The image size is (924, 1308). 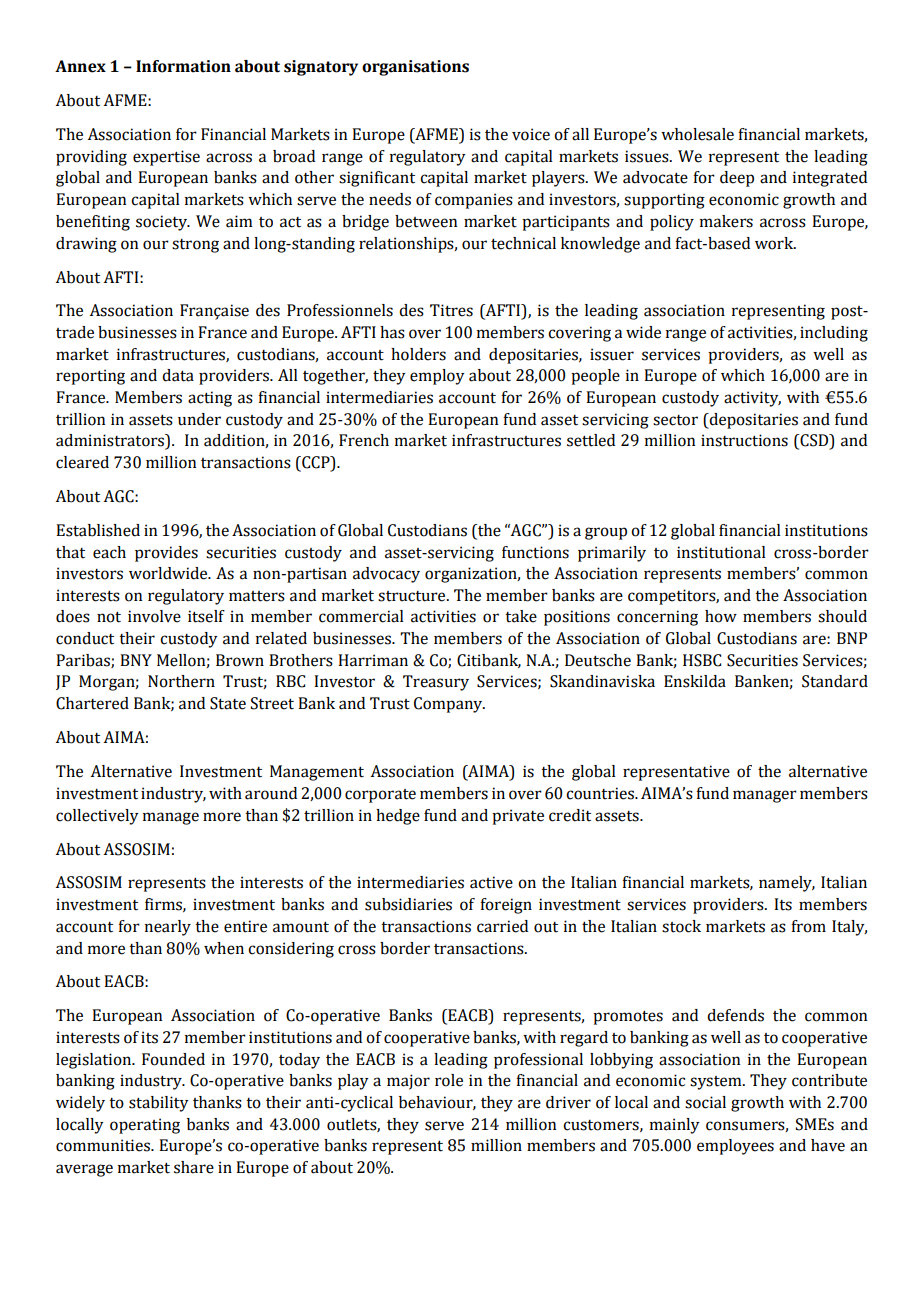 What do you see at coordinates (449, 1080) in the image?
I see `role` at bounding box center [449, 1080].
